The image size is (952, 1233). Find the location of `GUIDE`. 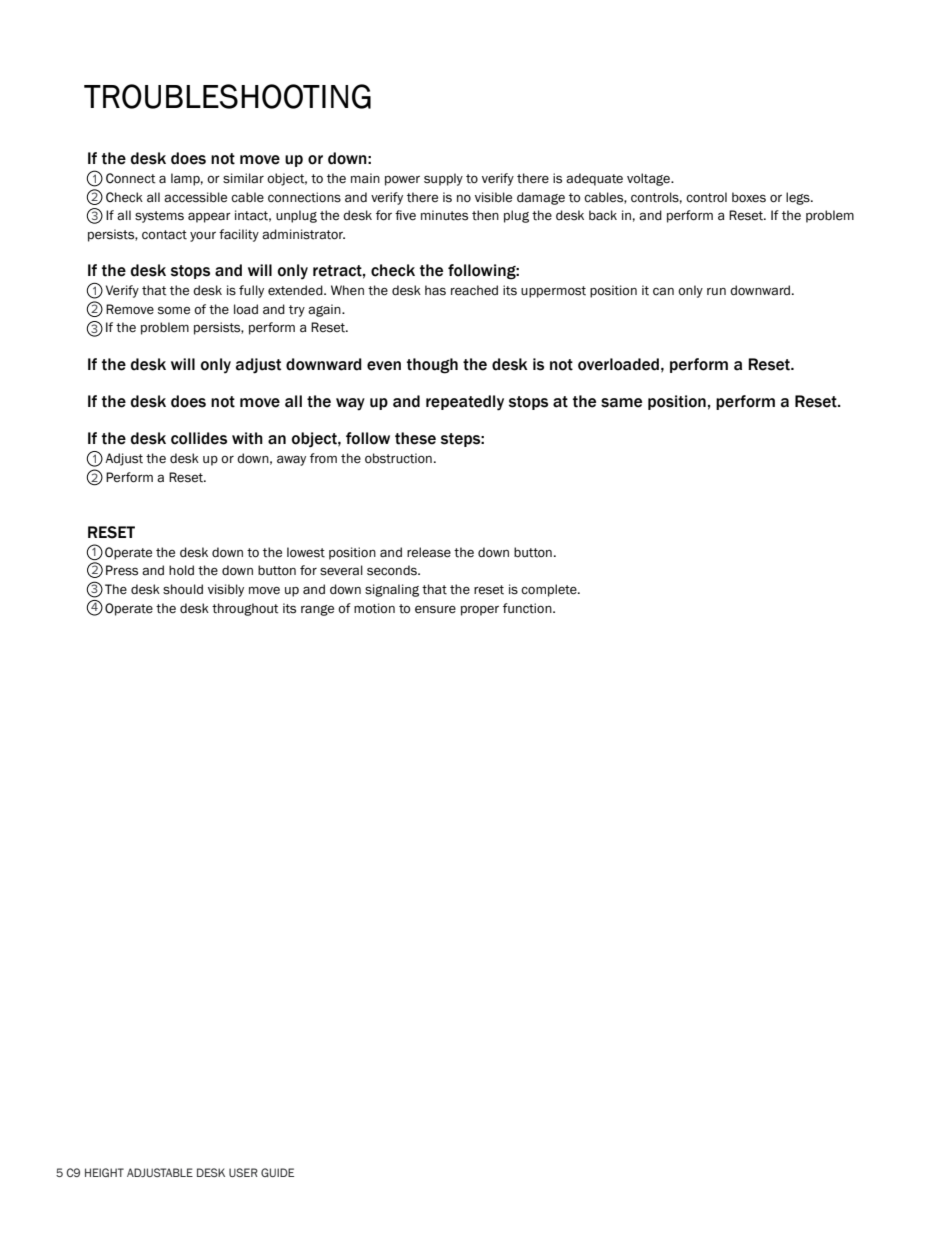

GUIDE is located at coordinates (277, 1172).
